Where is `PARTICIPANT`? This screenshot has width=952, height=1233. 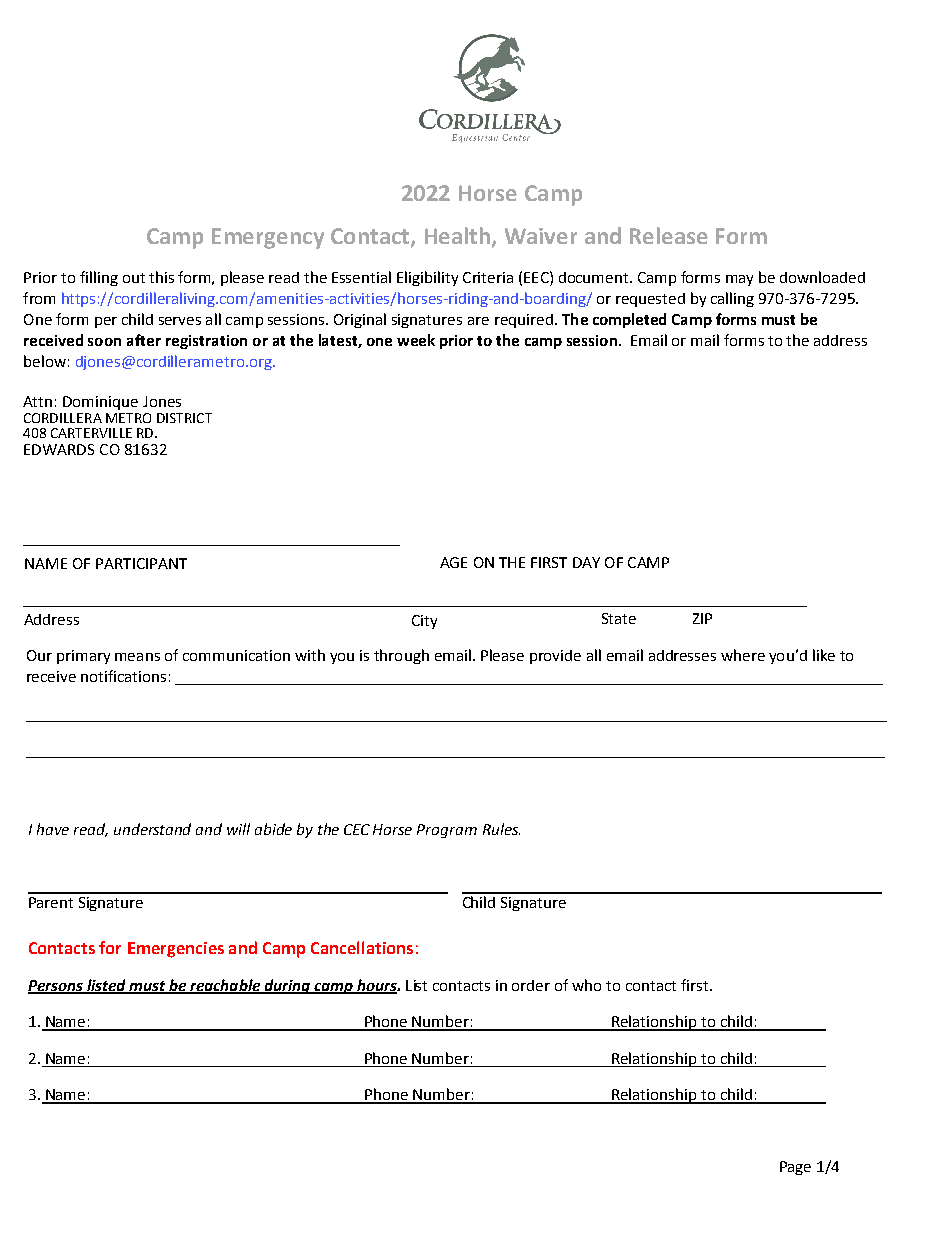 PARTICIPANT is located at coordinates (141, 563).
